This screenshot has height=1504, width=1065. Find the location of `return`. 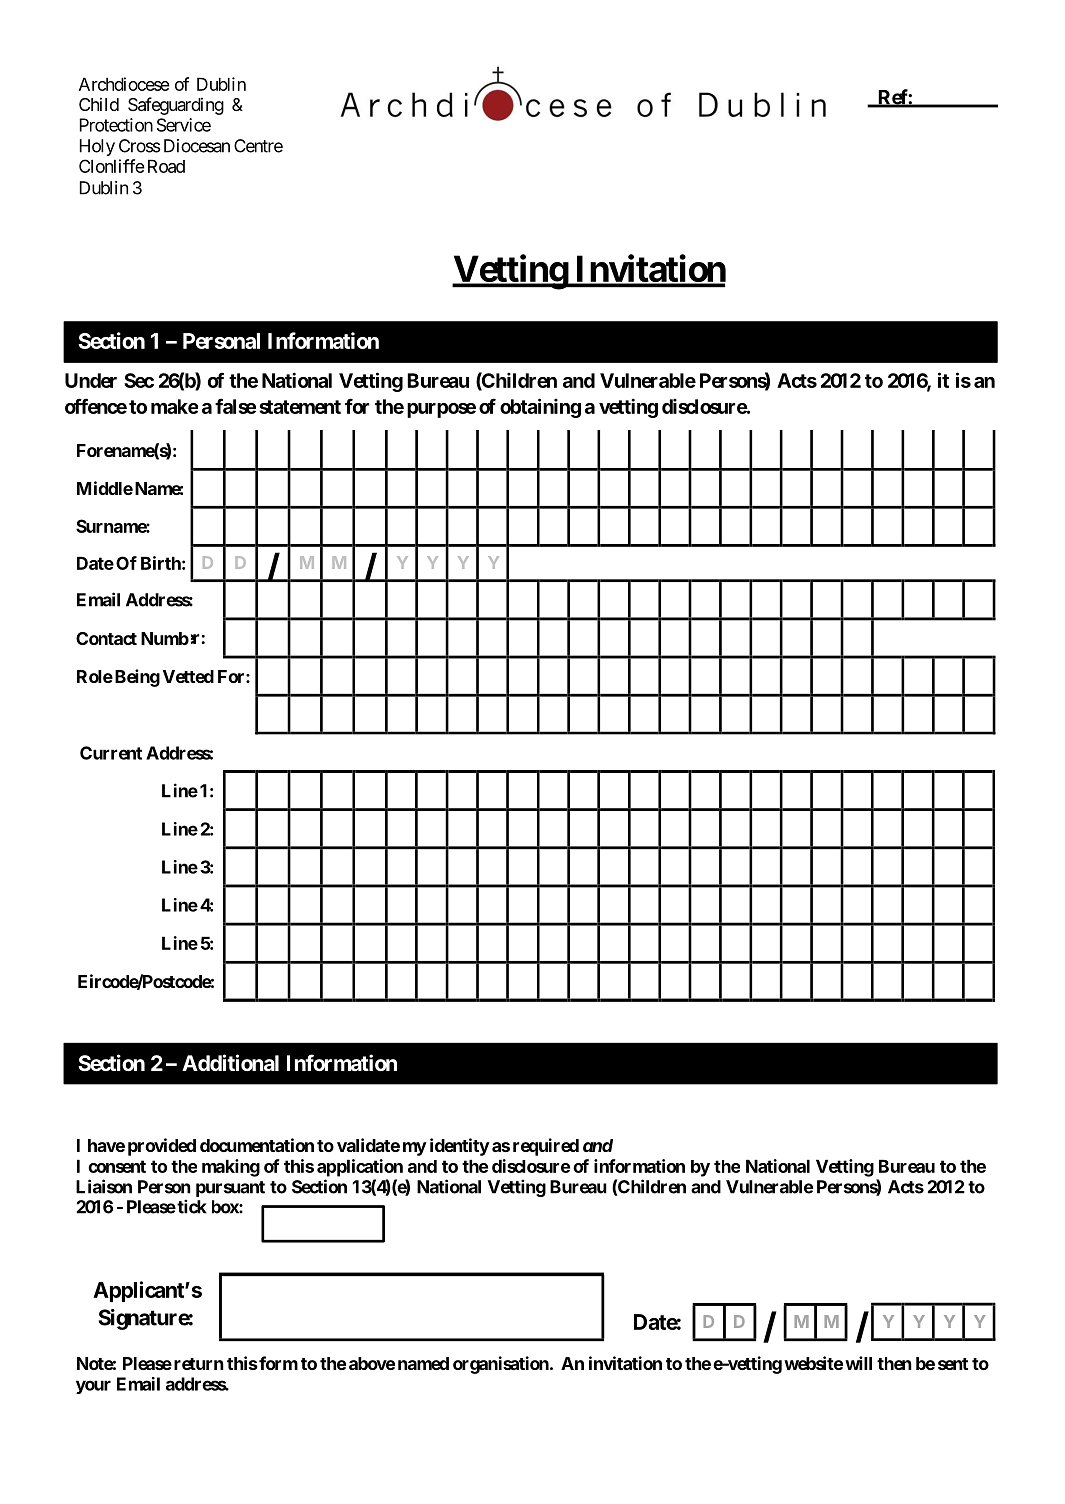

return is located at coordinates (199, 1364).
